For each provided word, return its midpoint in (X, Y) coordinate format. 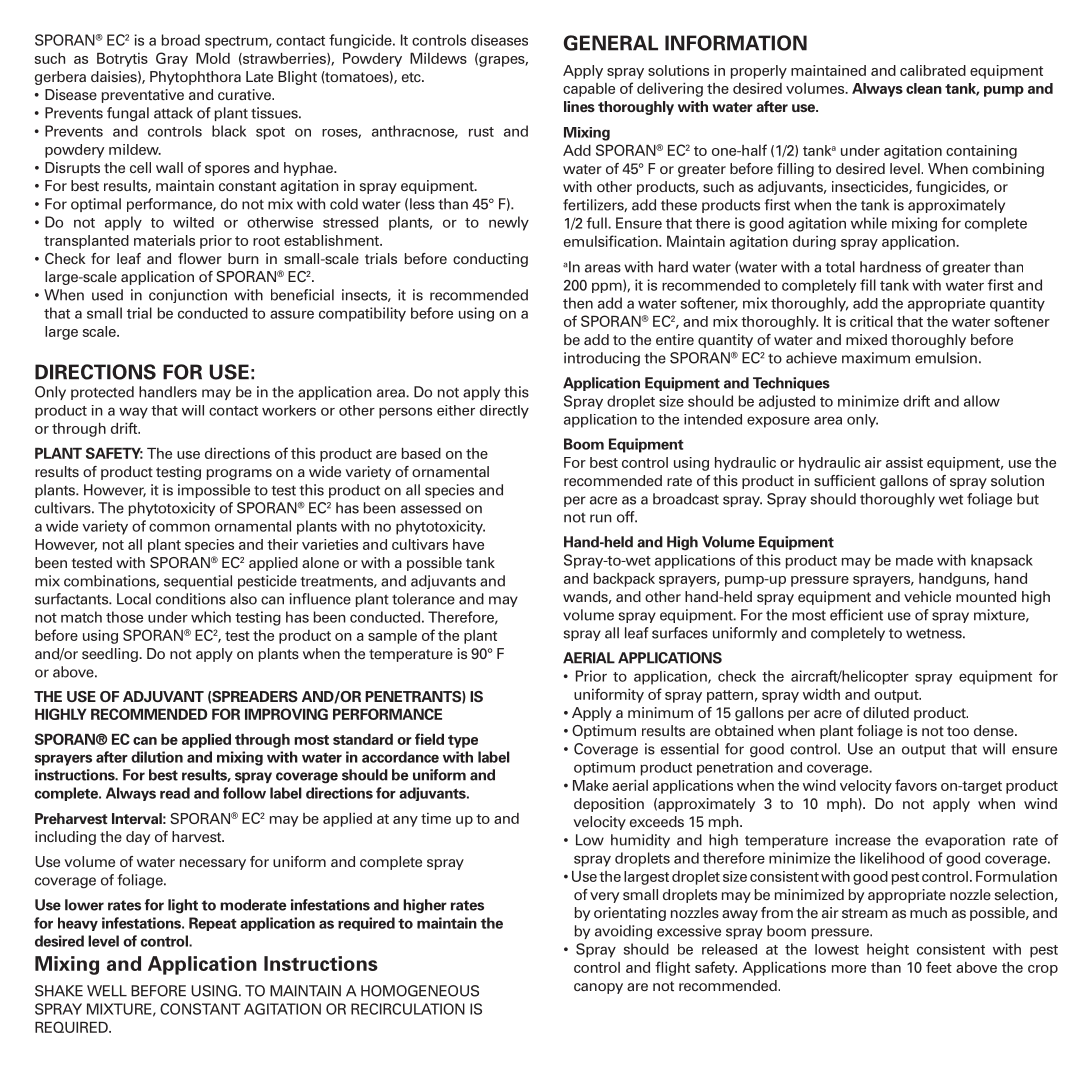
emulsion (946, 358)
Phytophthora (195, 78)
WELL (107, 991)
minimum (660, 712)
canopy (598, 988)
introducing (602, 359)
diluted (886, 712)
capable (589, 90)
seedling (111, 655)
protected (102, 393)
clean (924, 88)
